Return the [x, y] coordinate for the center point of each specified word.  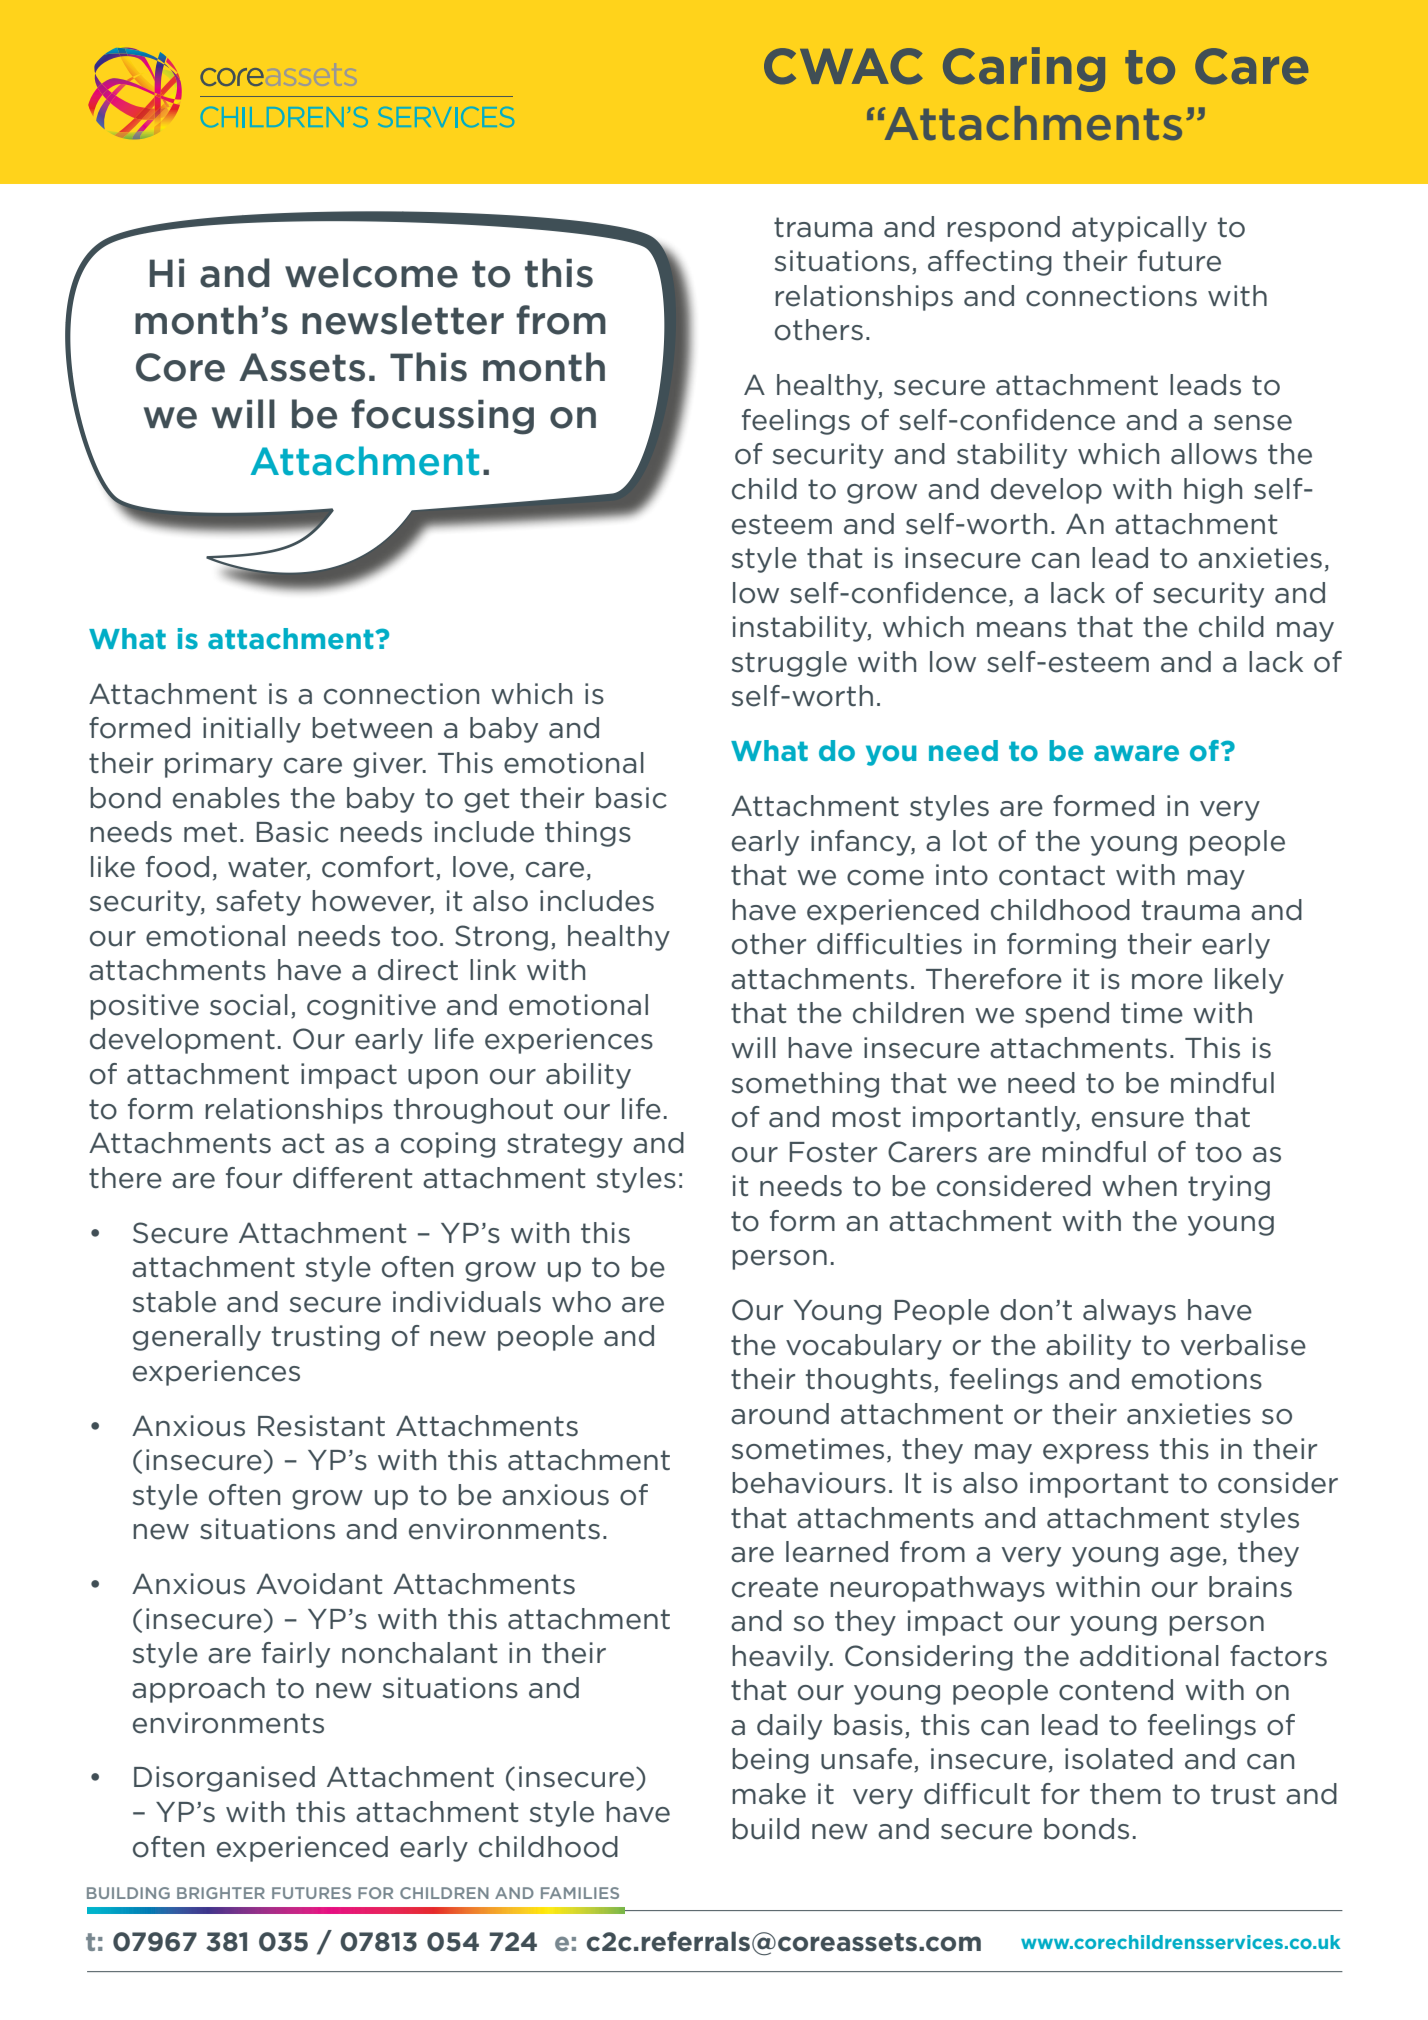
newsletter [403, 320]
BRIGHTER [221, 1893]
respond [1003, 229]
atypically [1139, 229]
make [769, 1794]
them [1125, 1794]
